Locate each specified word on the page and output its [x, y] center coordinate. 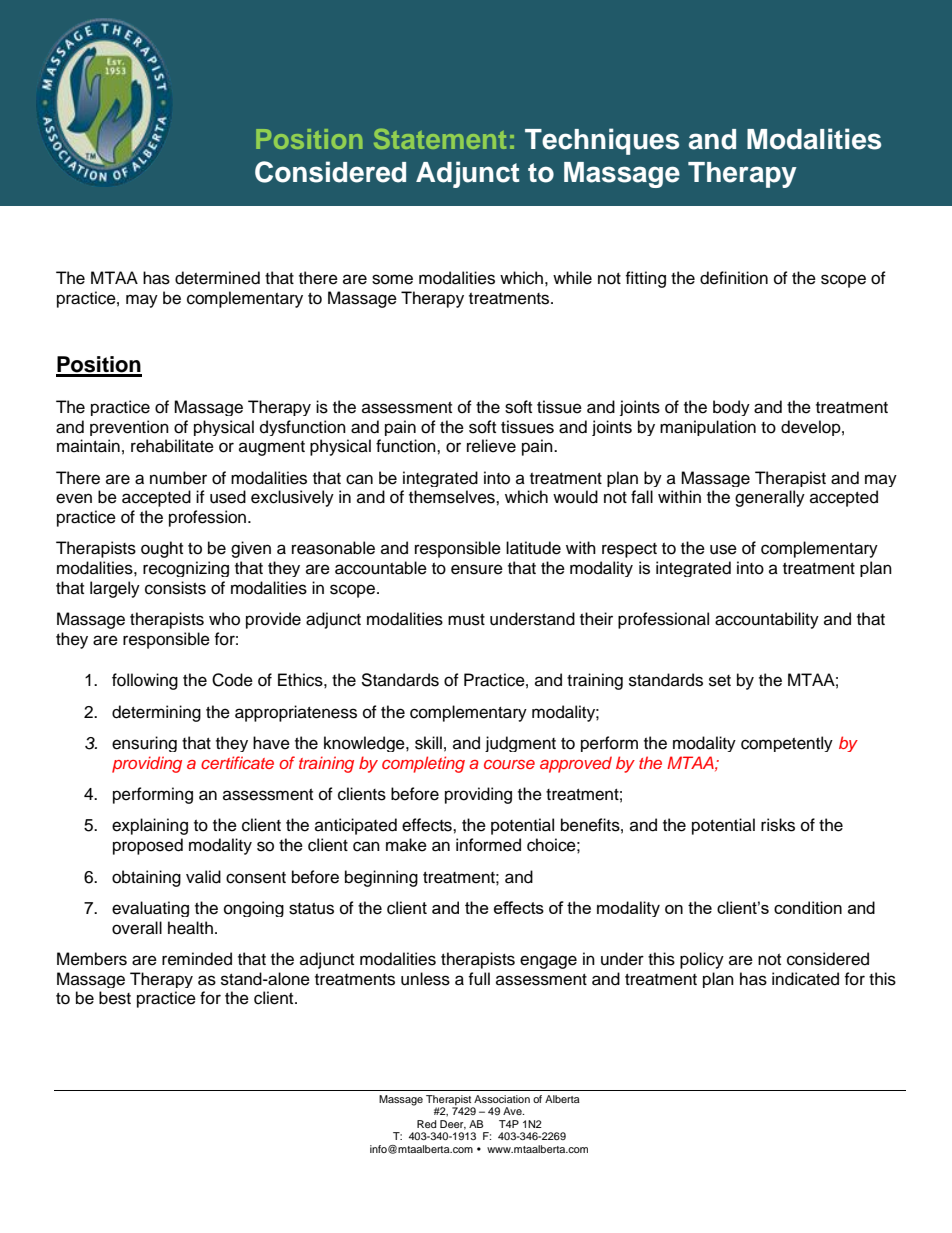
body [731, 408]
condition [808, 907]
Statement [440, 139]
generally [770, 498]
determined [217, 278]
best [115, 998]
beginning [381, 878]
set [720, 681]
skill [428, 743]
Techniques [602, 141]
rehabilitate [172, 446]
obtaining [146, 878]
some [392, 279]
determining [156, 713]
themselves [453, 497]
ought [162, 549]
